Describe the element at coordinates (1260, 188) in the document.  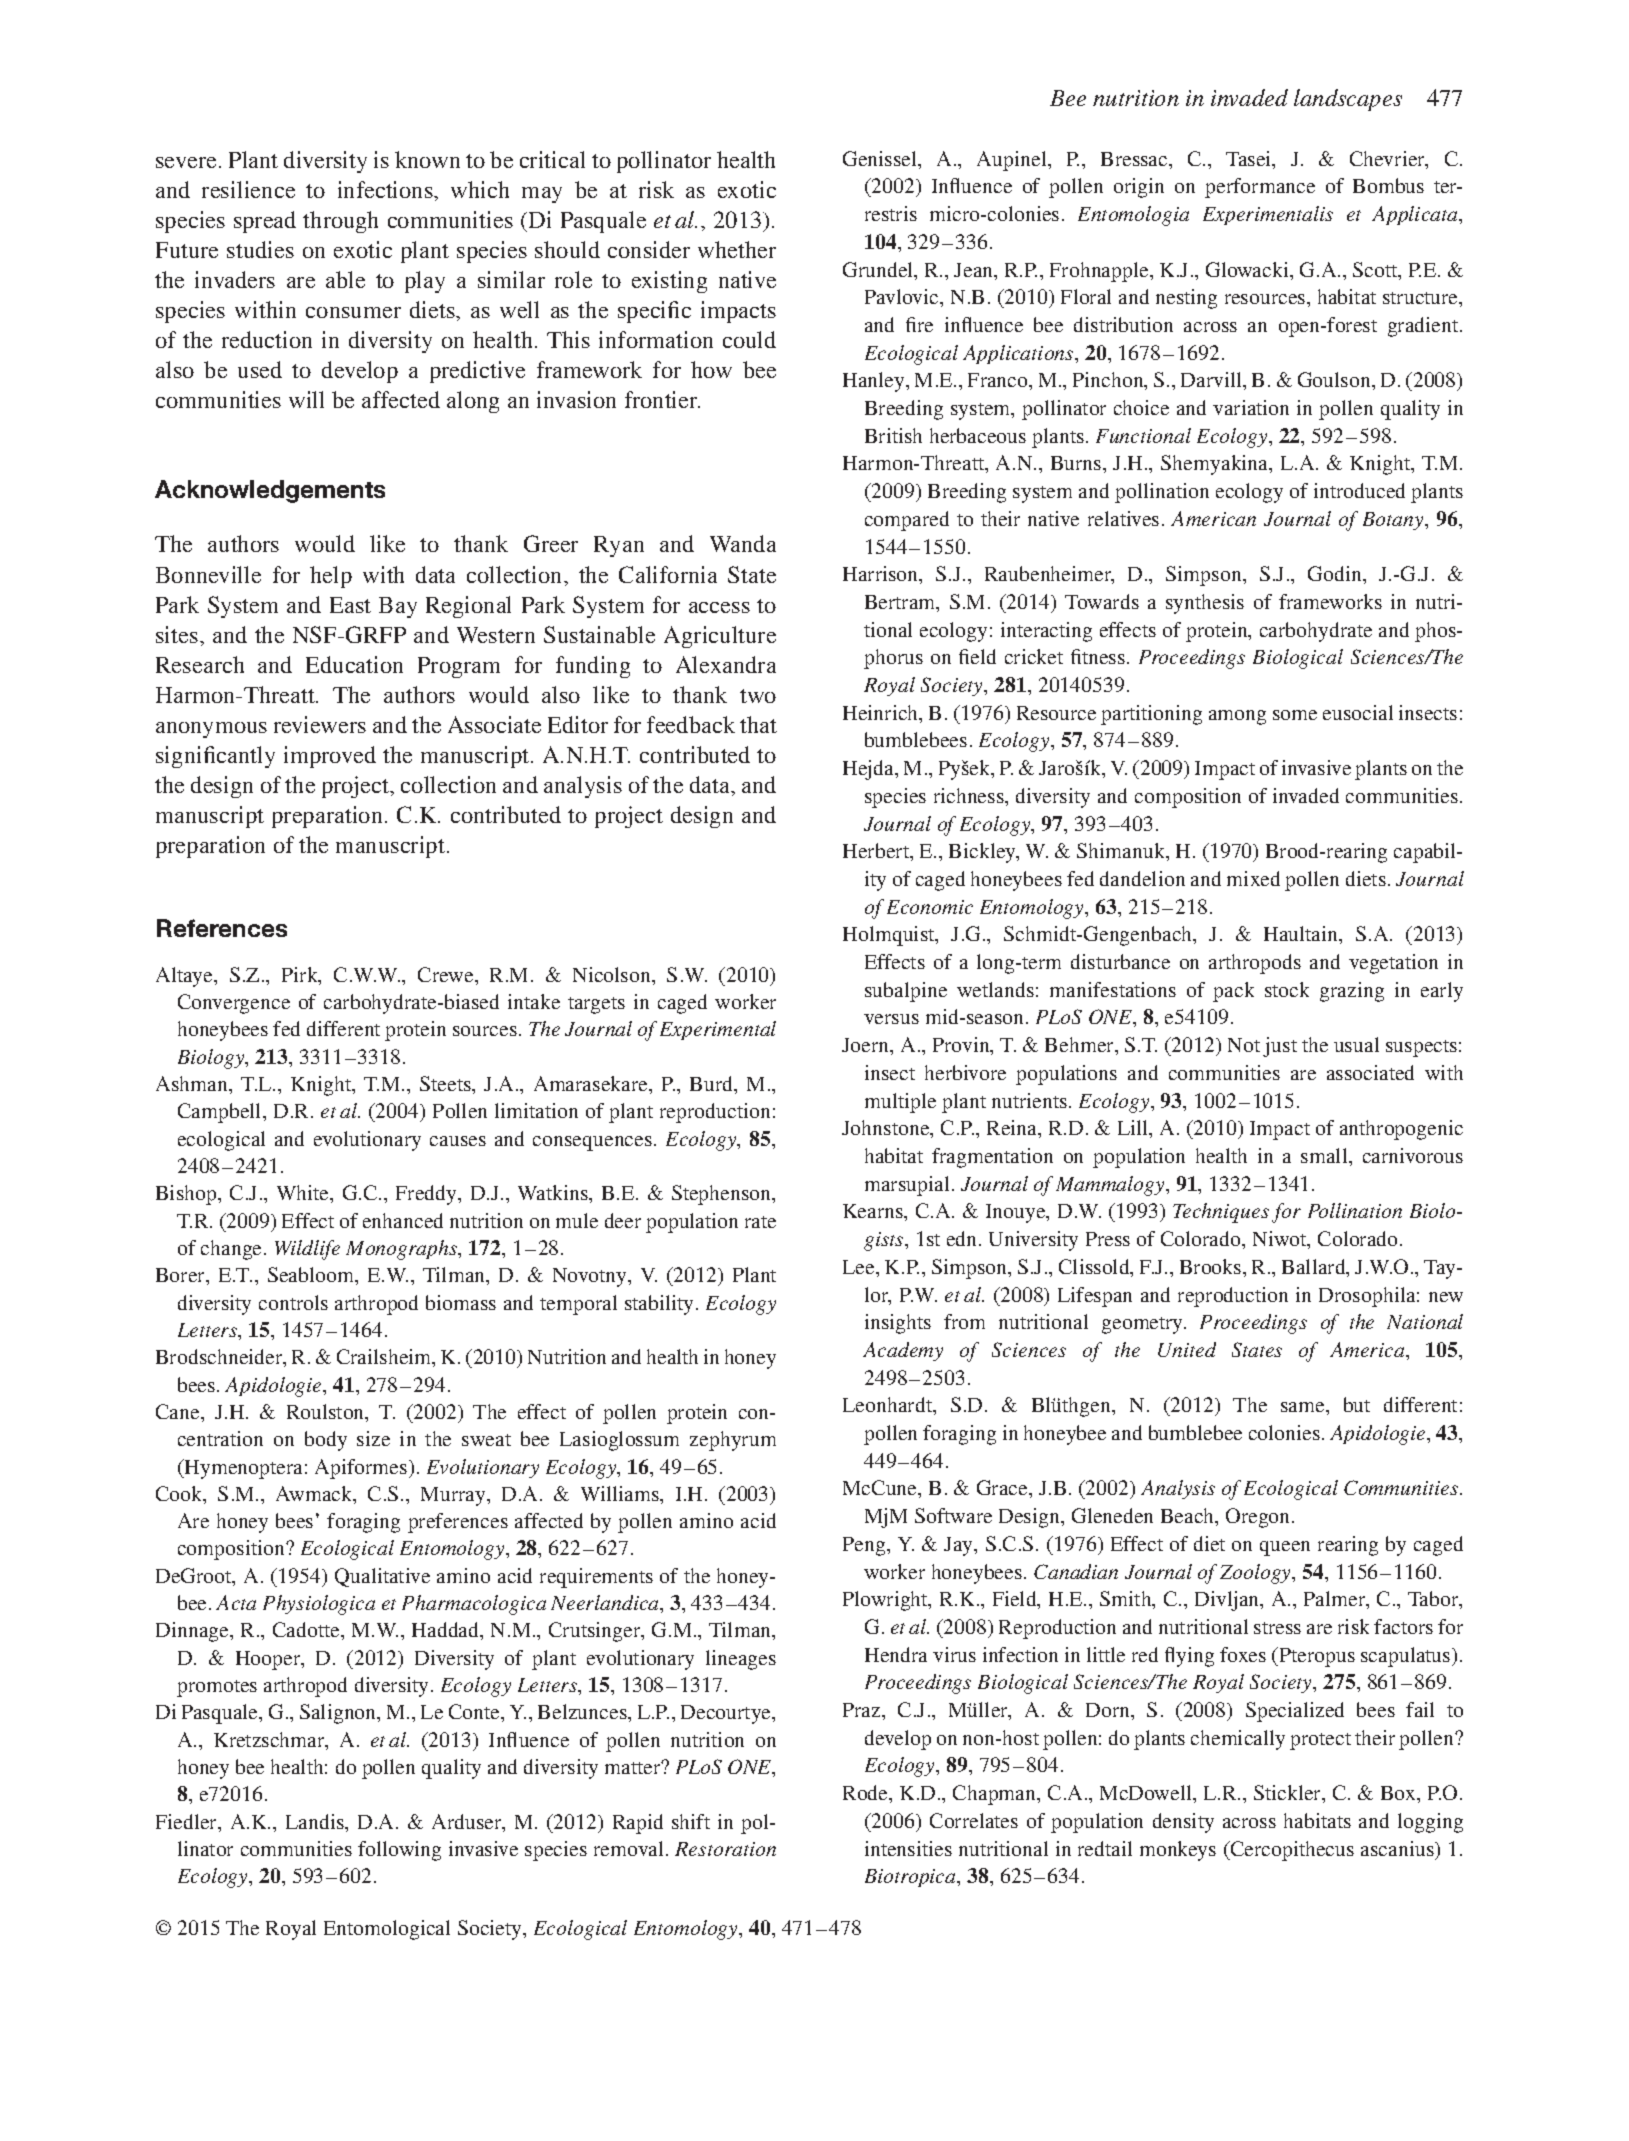
I see `performance` at that location.
